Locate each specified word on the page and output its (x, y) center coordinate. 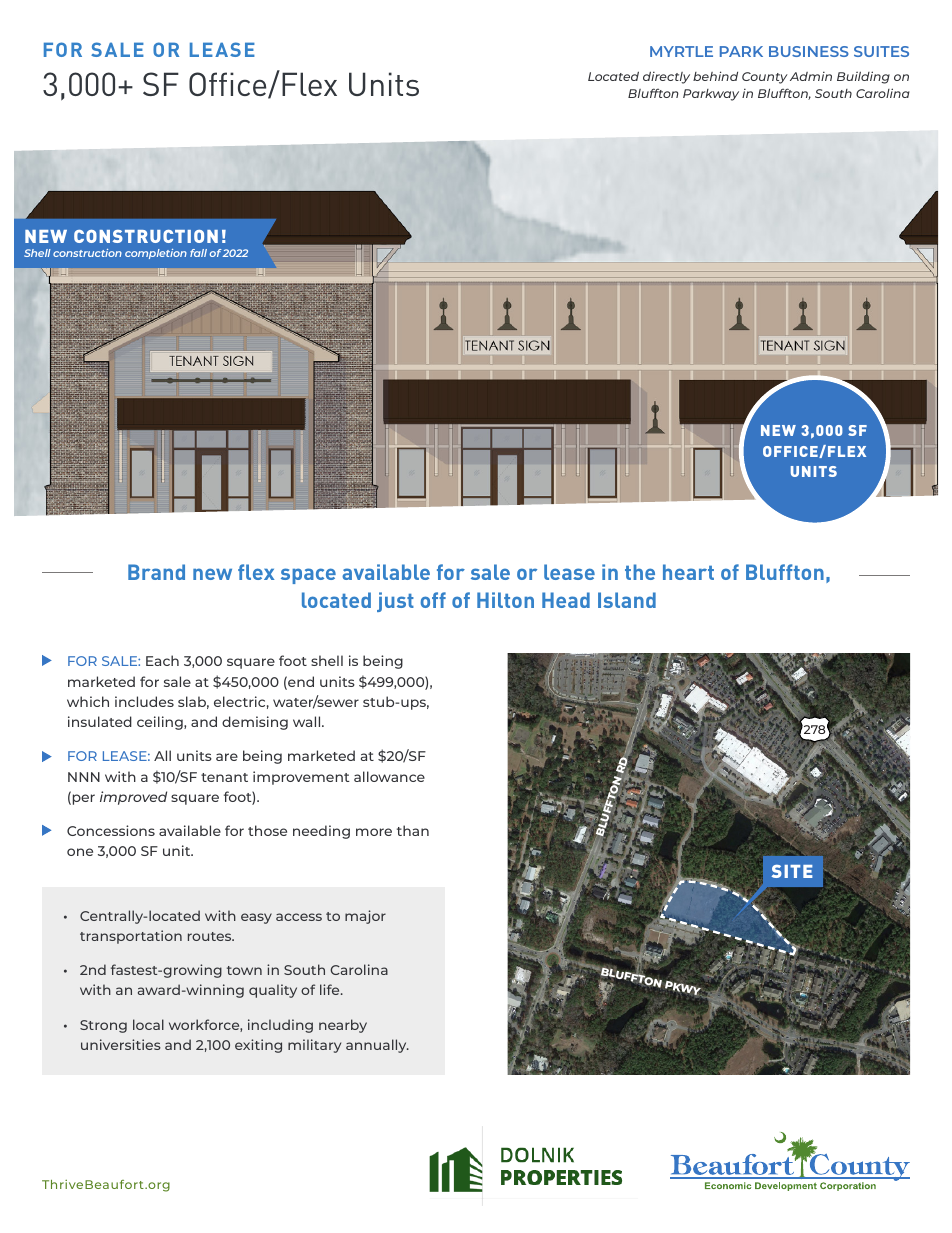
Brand (156, 572)
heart (688, 572)
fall (198, 253)
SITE (792, 871)
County (765, 78)
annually (377, 1046)
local (148, 1024)
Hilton (505, 600)
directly (666, 77)
